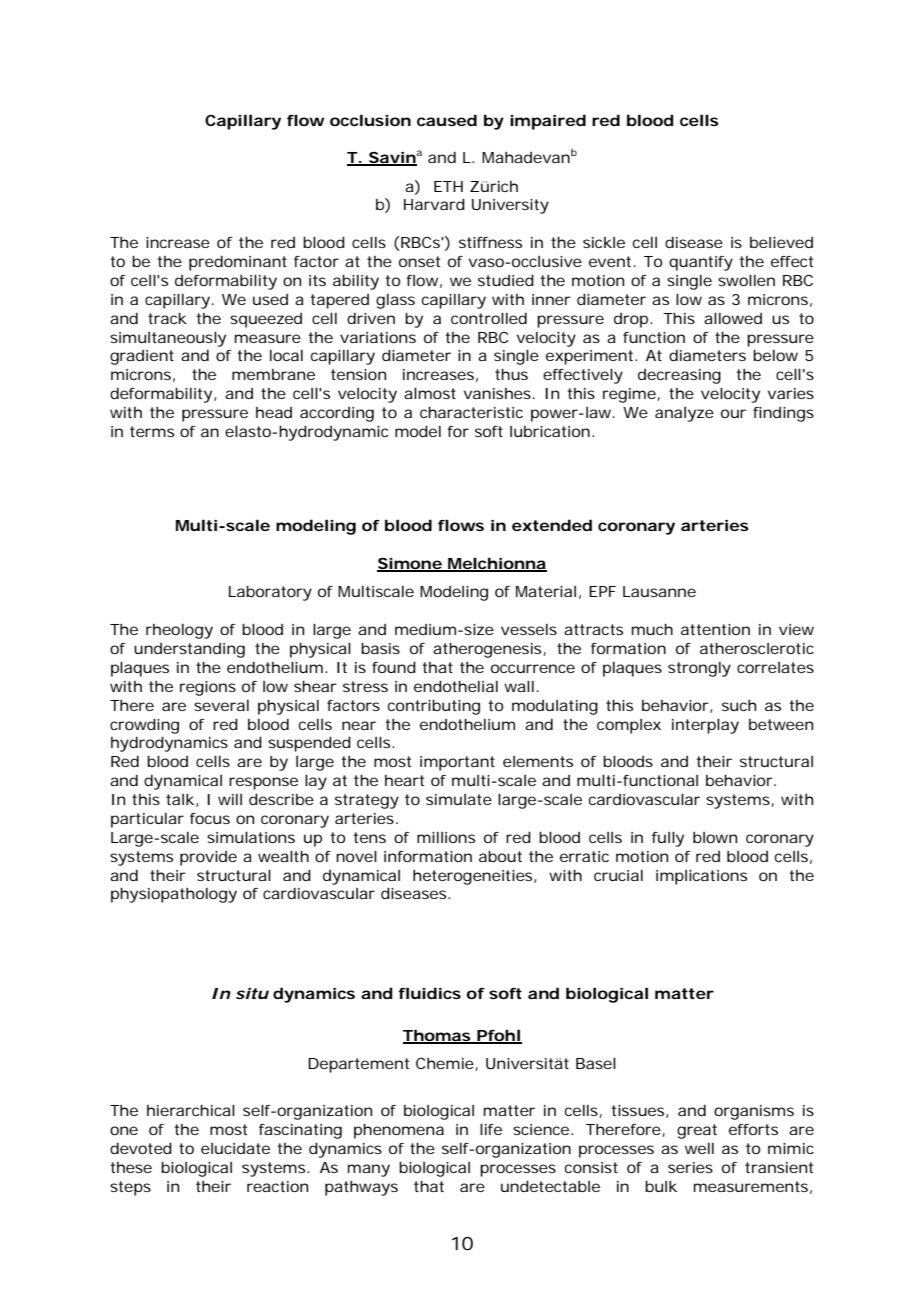 The height and width of the document is (1308, 924). I want to click on Harvard, so click(434, 204).
